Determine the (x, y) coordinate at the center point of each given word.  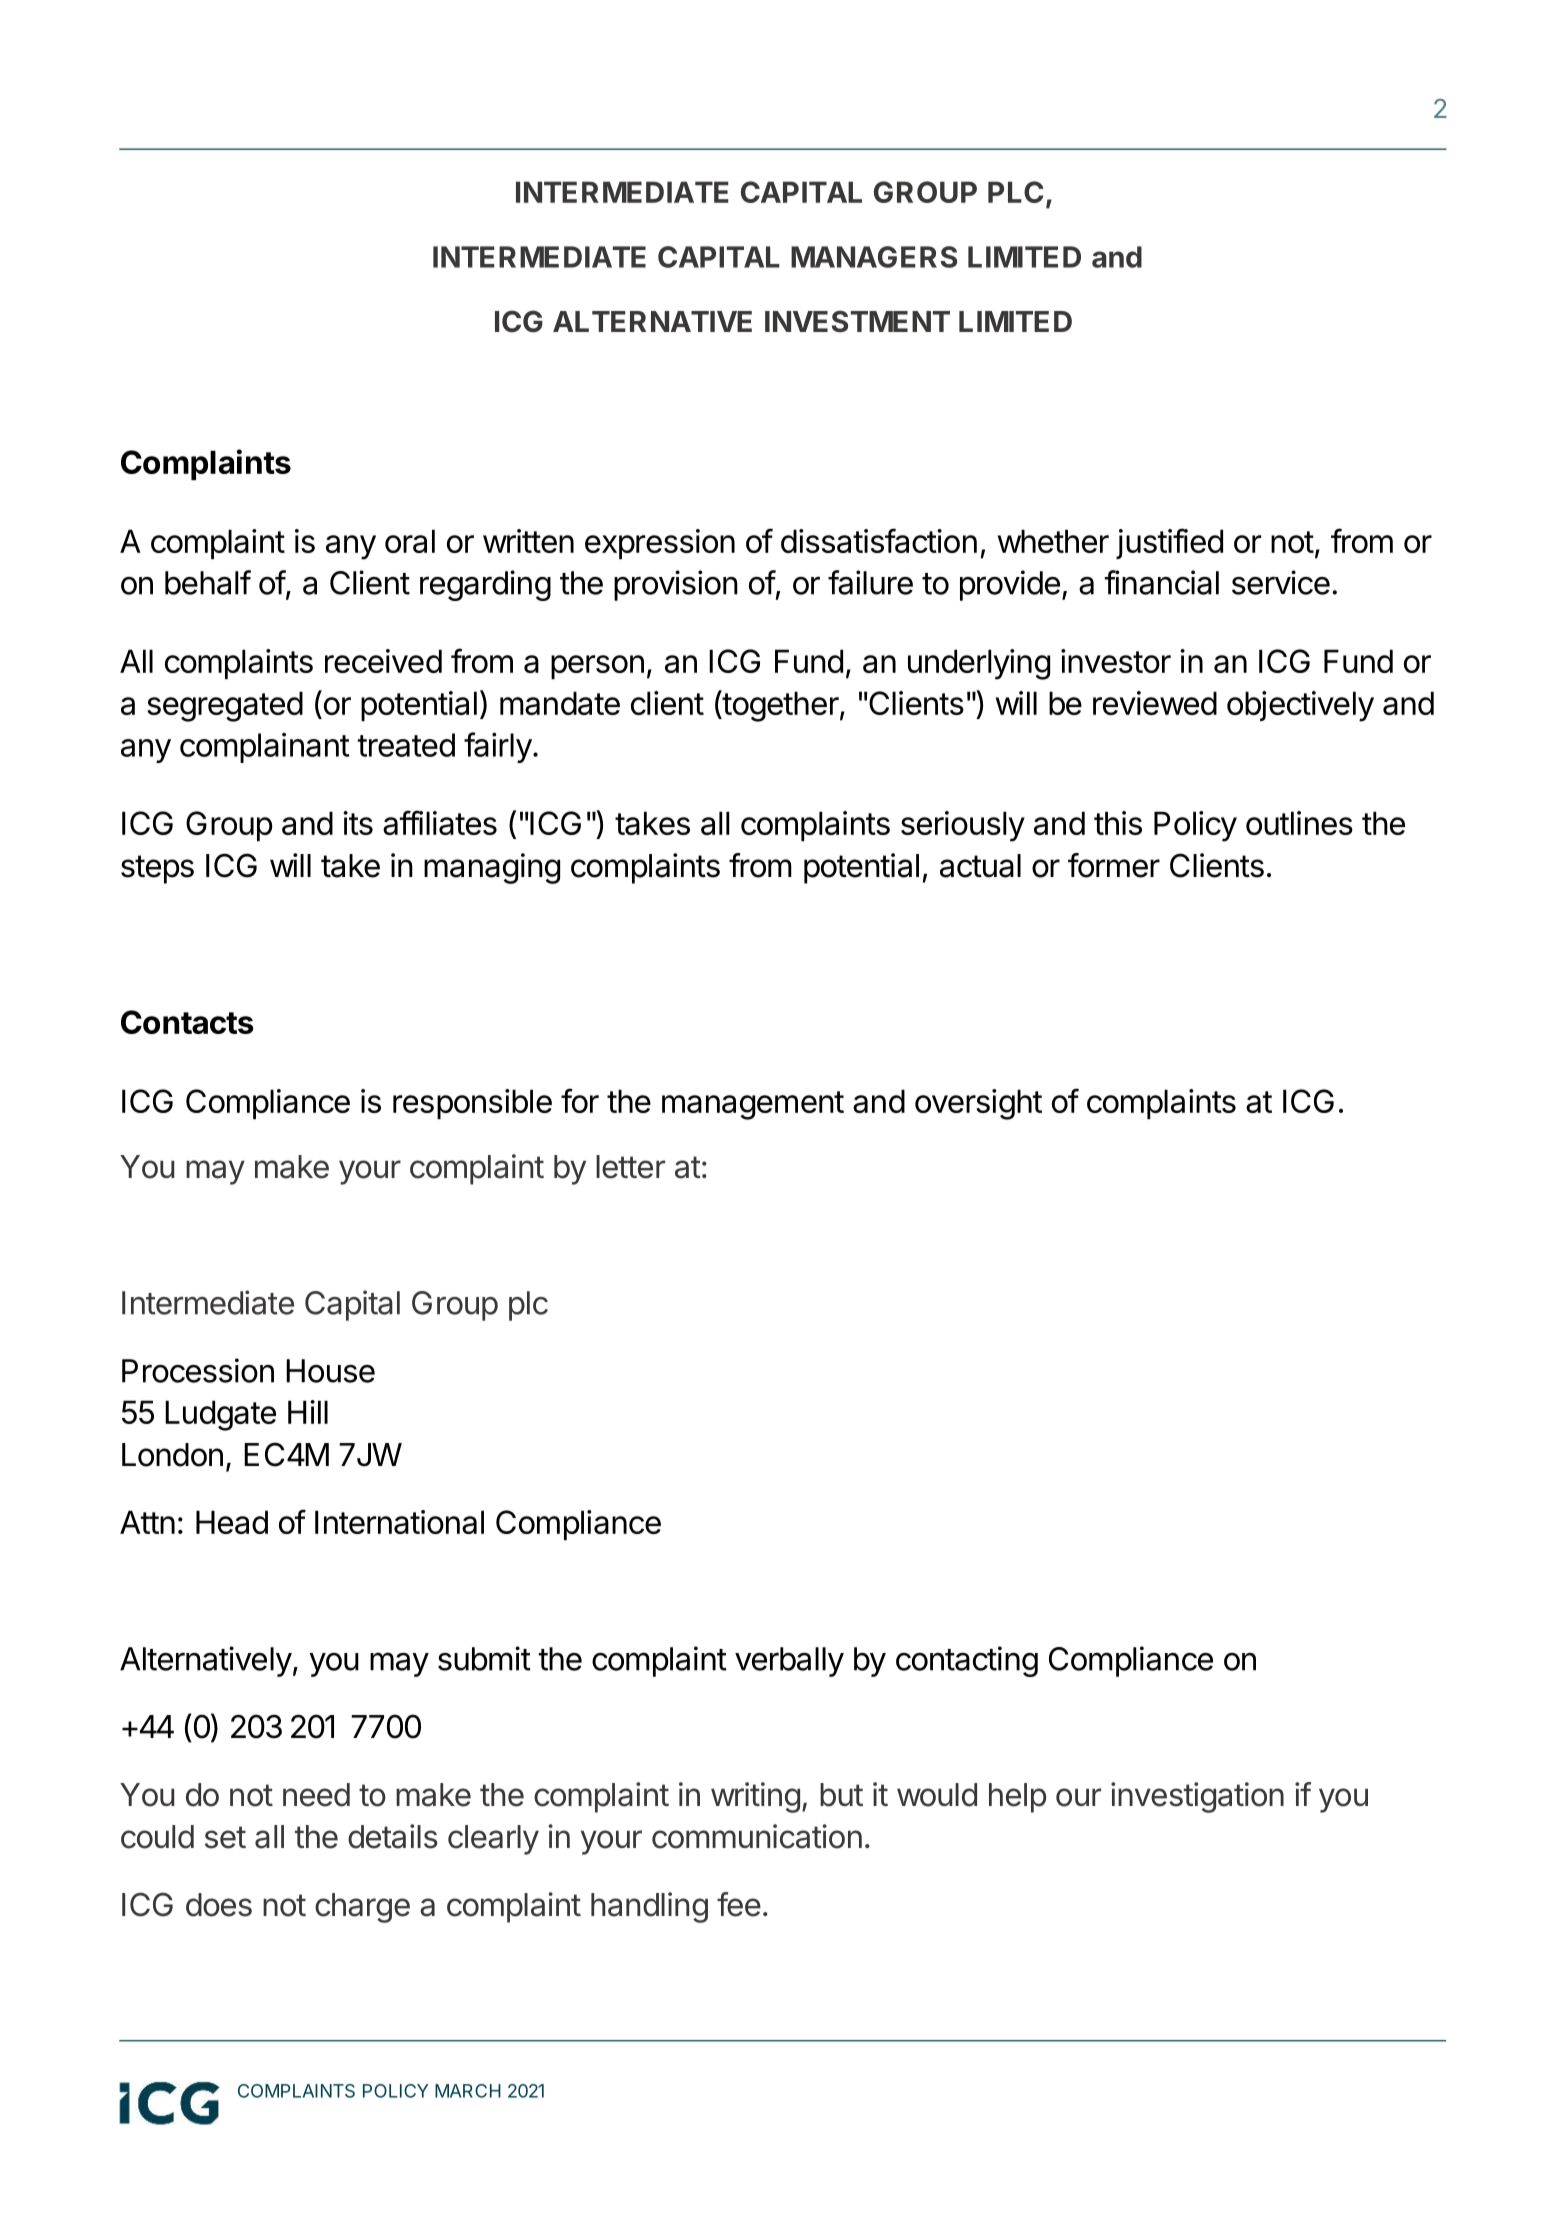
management (753, 1105)
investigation (1197, 1797)
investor (1116, 661)
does (219, 1905)
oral (410, 541)
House (330, 1371)
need (316, 1795)
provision (676, 585)
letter (630, 1167)
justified (1169, 543)
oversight (978, 1104)
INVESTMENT (857, 321)
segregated (225, 706)
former (1114, 865)
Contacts (187, 1022)
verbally (789, 1662)
